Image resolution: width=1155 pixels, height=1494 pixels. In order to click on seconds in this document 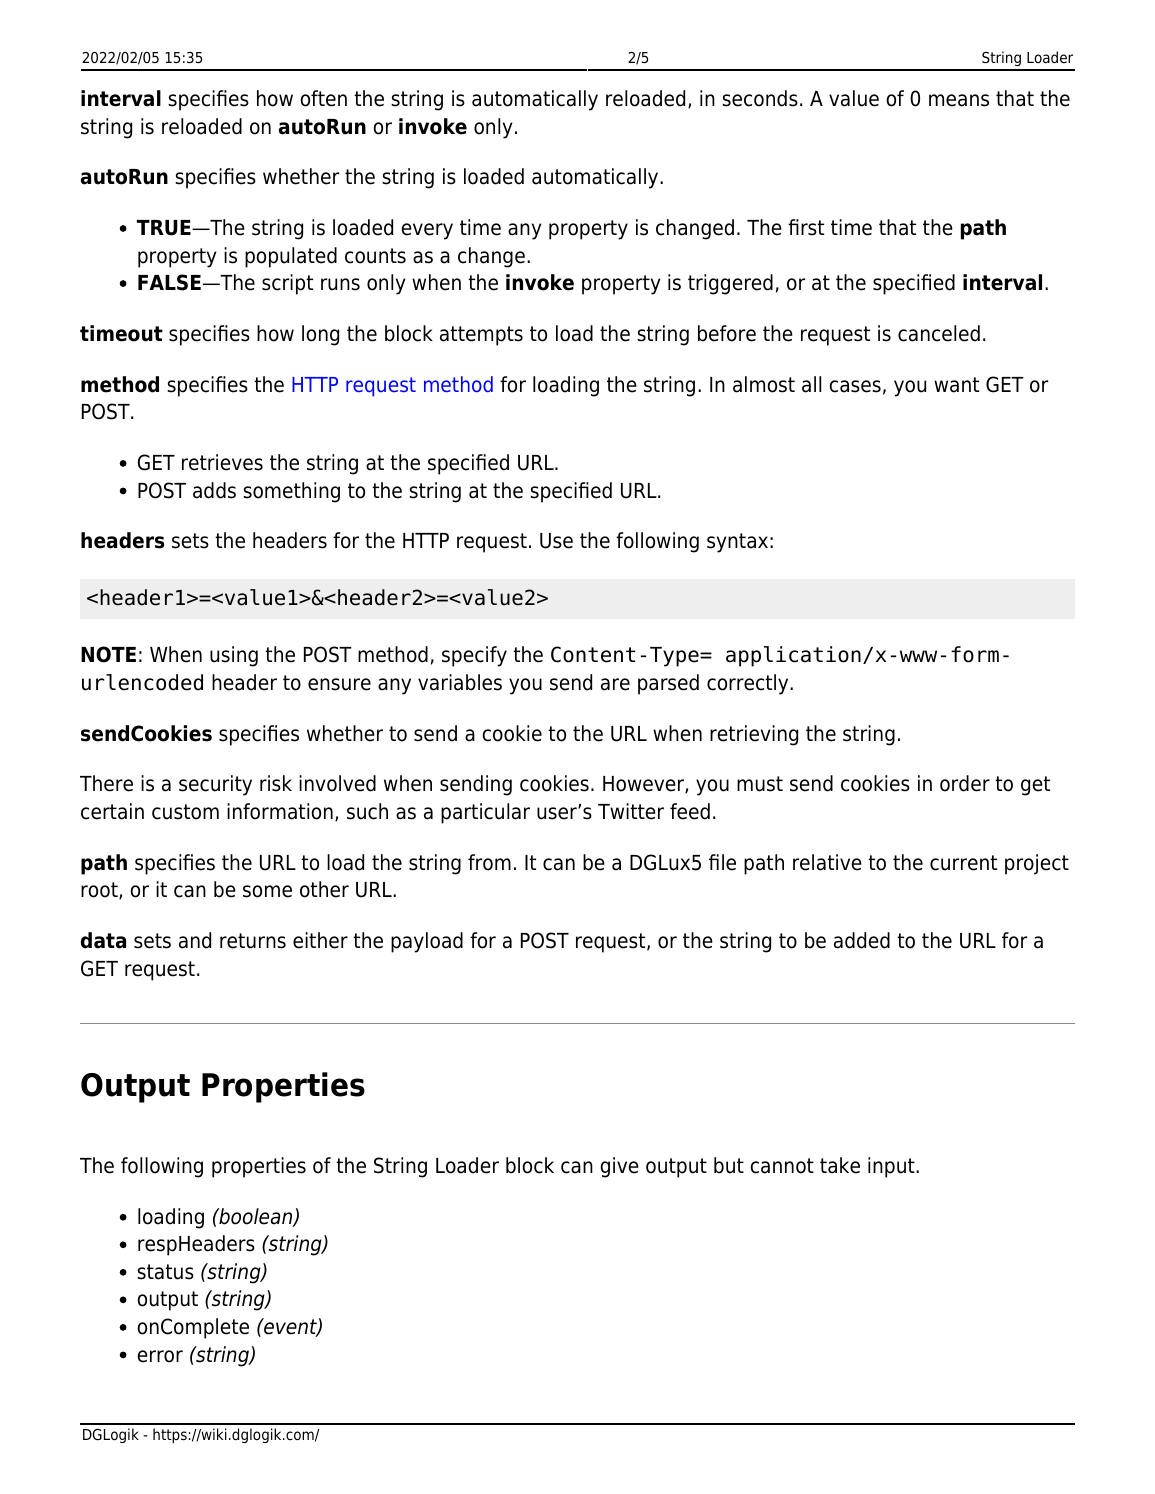, I will do `click(760, 98)`.
